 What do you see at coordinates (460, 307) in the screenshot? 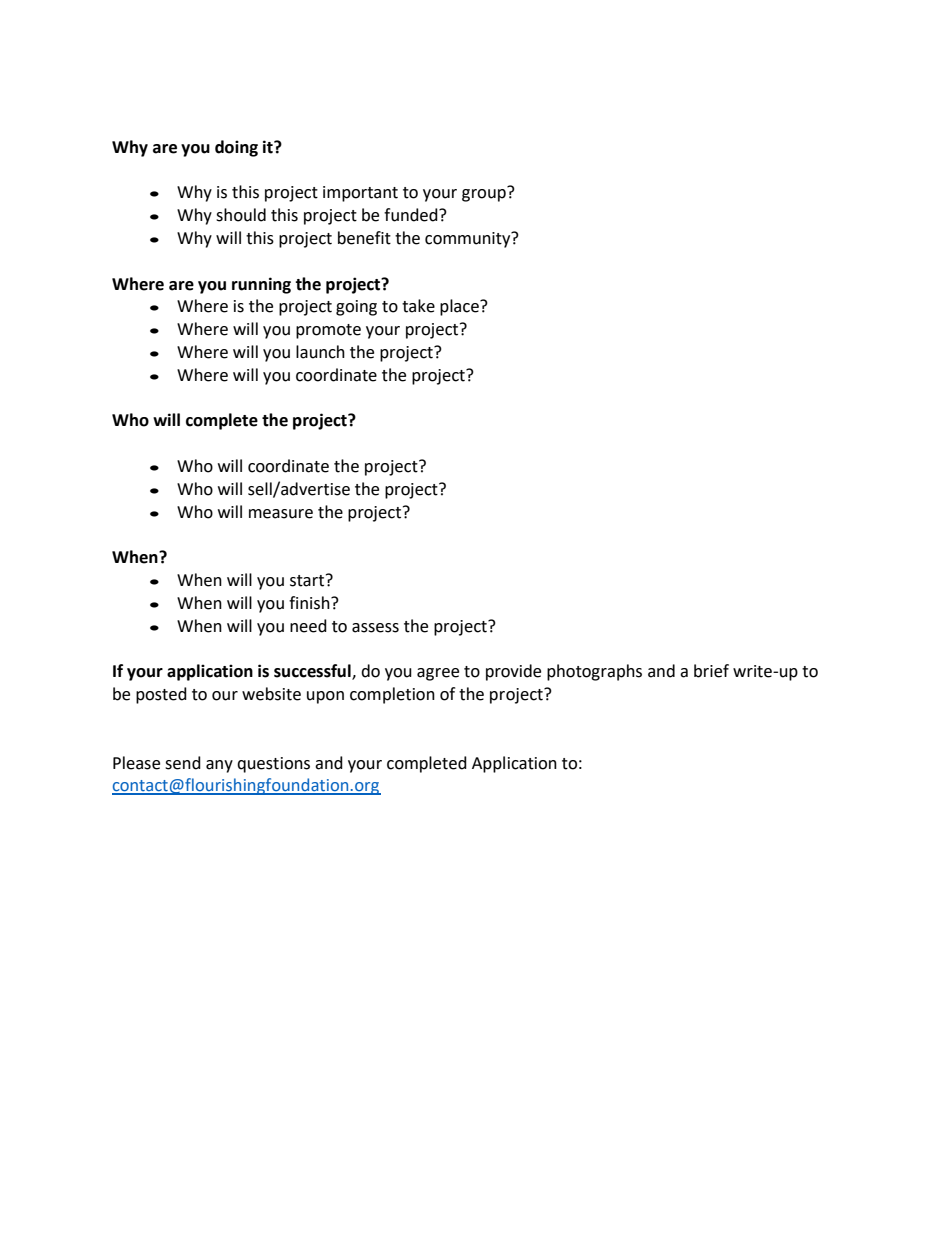
I see `place` at bounding box center [460, 307].
